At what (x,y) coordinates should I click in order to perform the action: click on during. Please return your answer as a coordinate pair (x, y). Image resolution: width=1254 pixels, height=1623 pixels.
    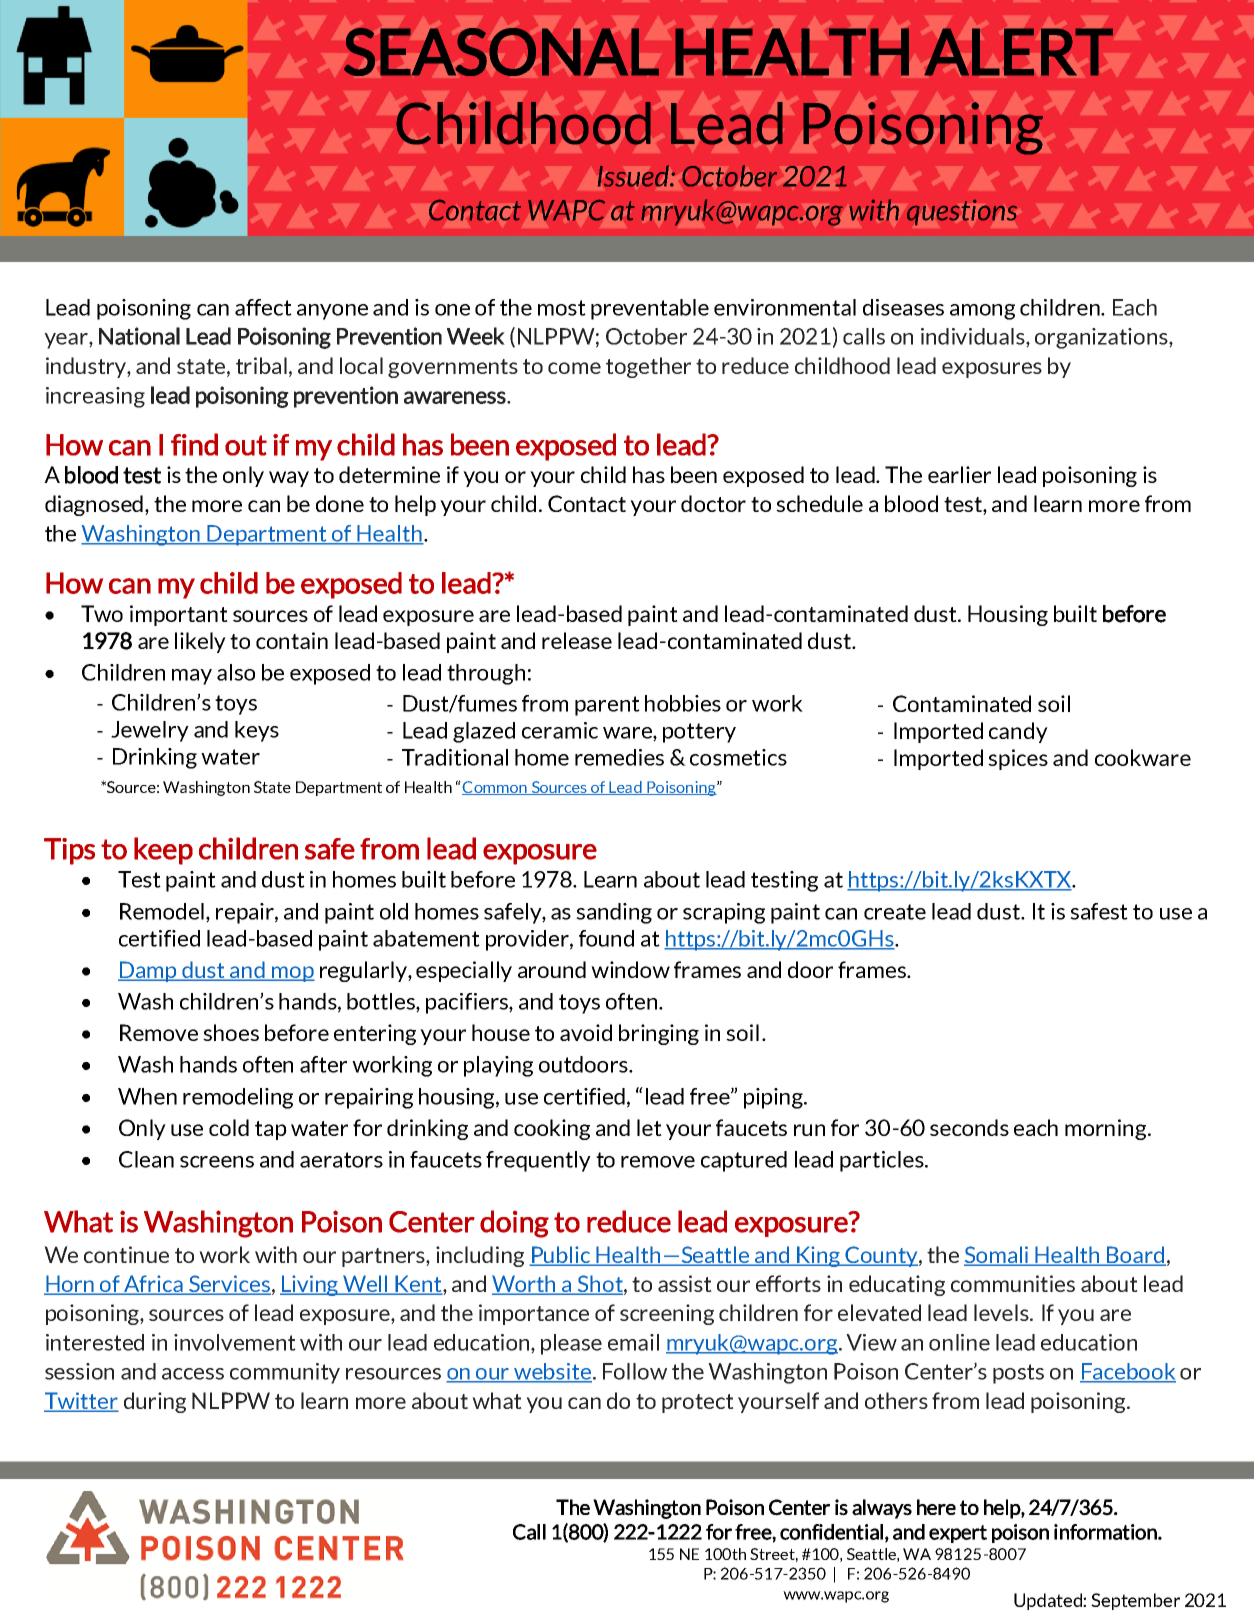
    Looking at the image, I should click on (155, 1402).
